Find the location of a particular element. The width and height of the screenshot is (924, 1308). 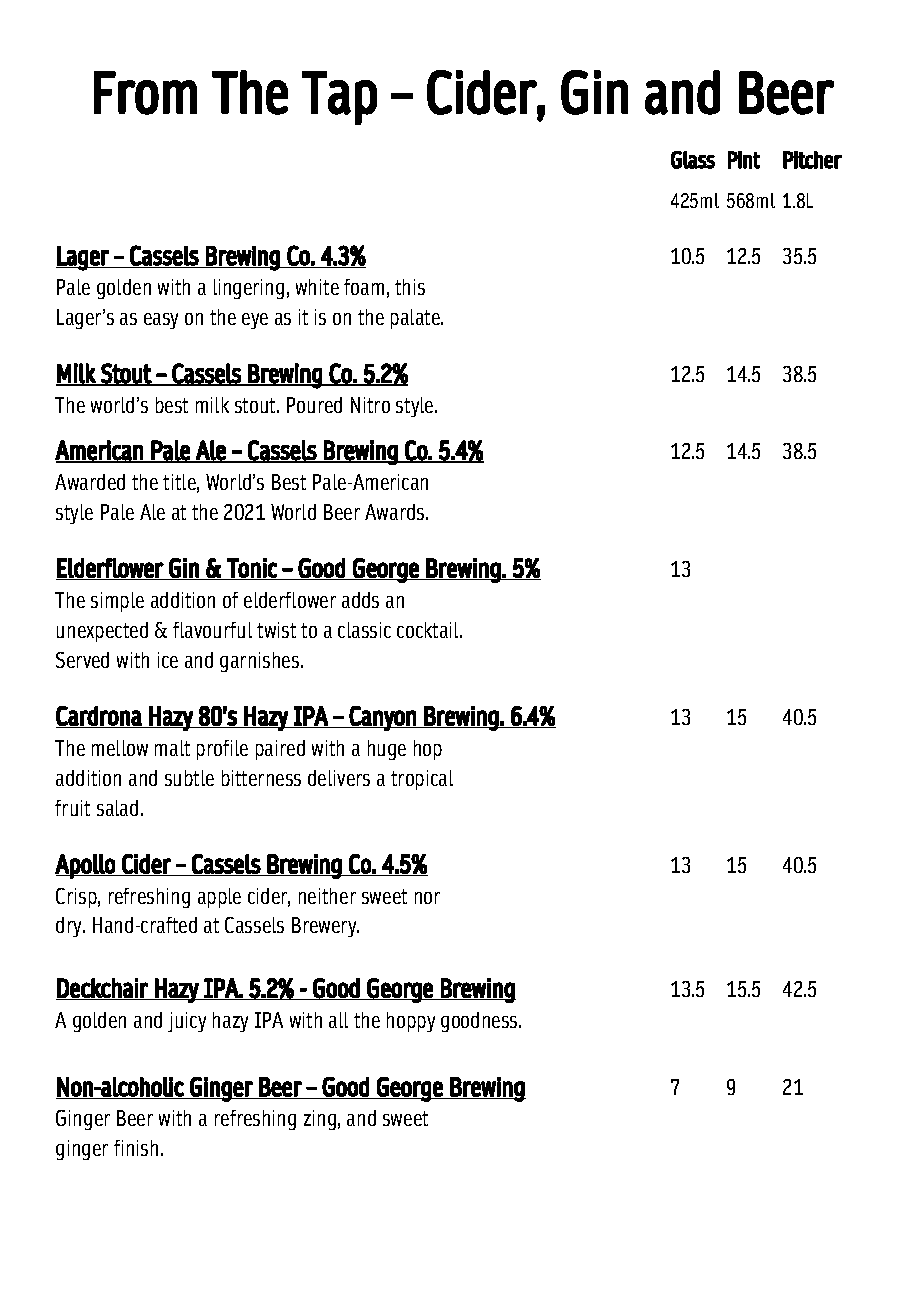

tropical is located at coordinates (422, 780).
